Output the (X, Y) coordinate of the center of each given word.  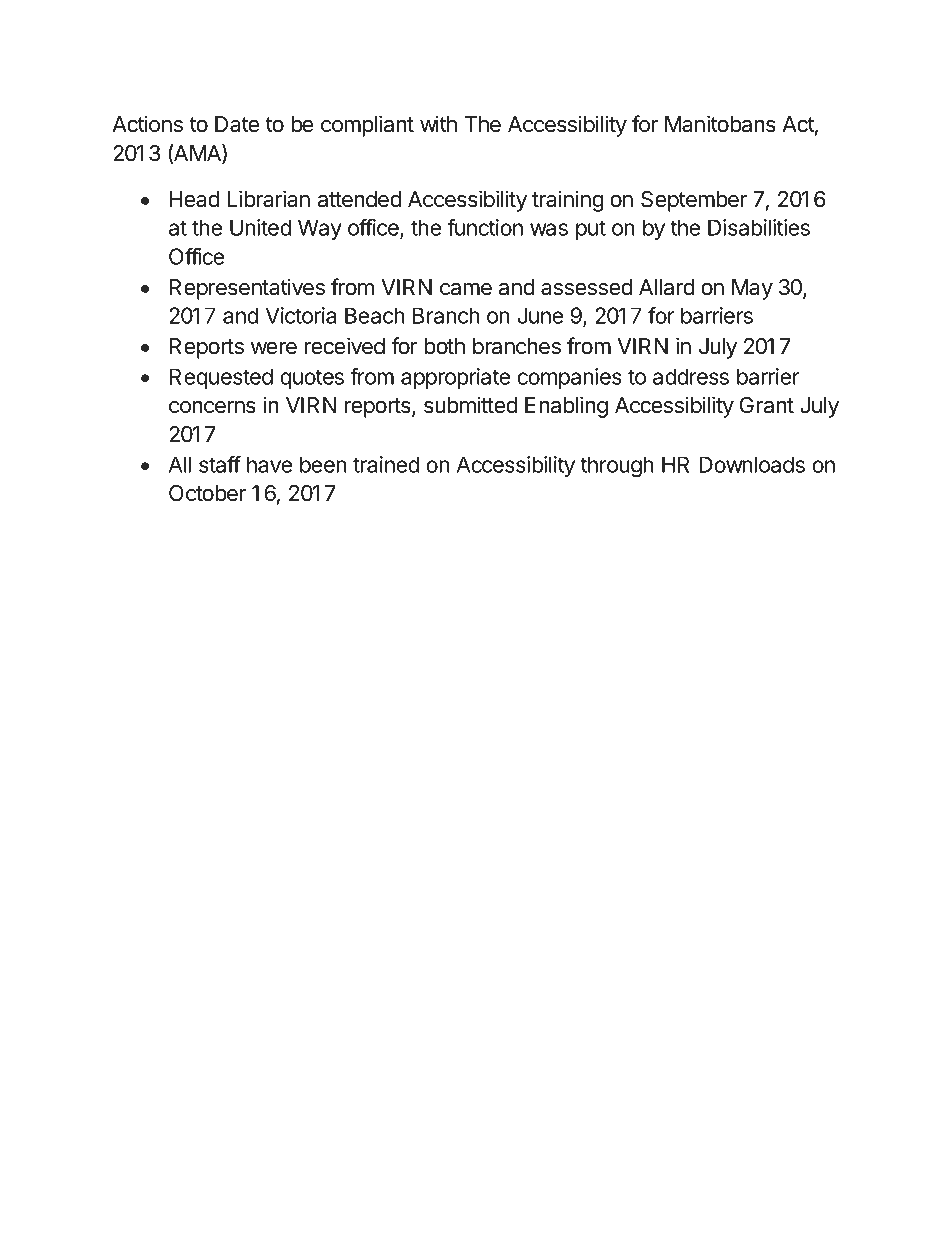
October (207, 493)
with (438, 123)
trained (386, 464)
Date (237, 124)
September (694, 201)
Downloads (752, 464)
